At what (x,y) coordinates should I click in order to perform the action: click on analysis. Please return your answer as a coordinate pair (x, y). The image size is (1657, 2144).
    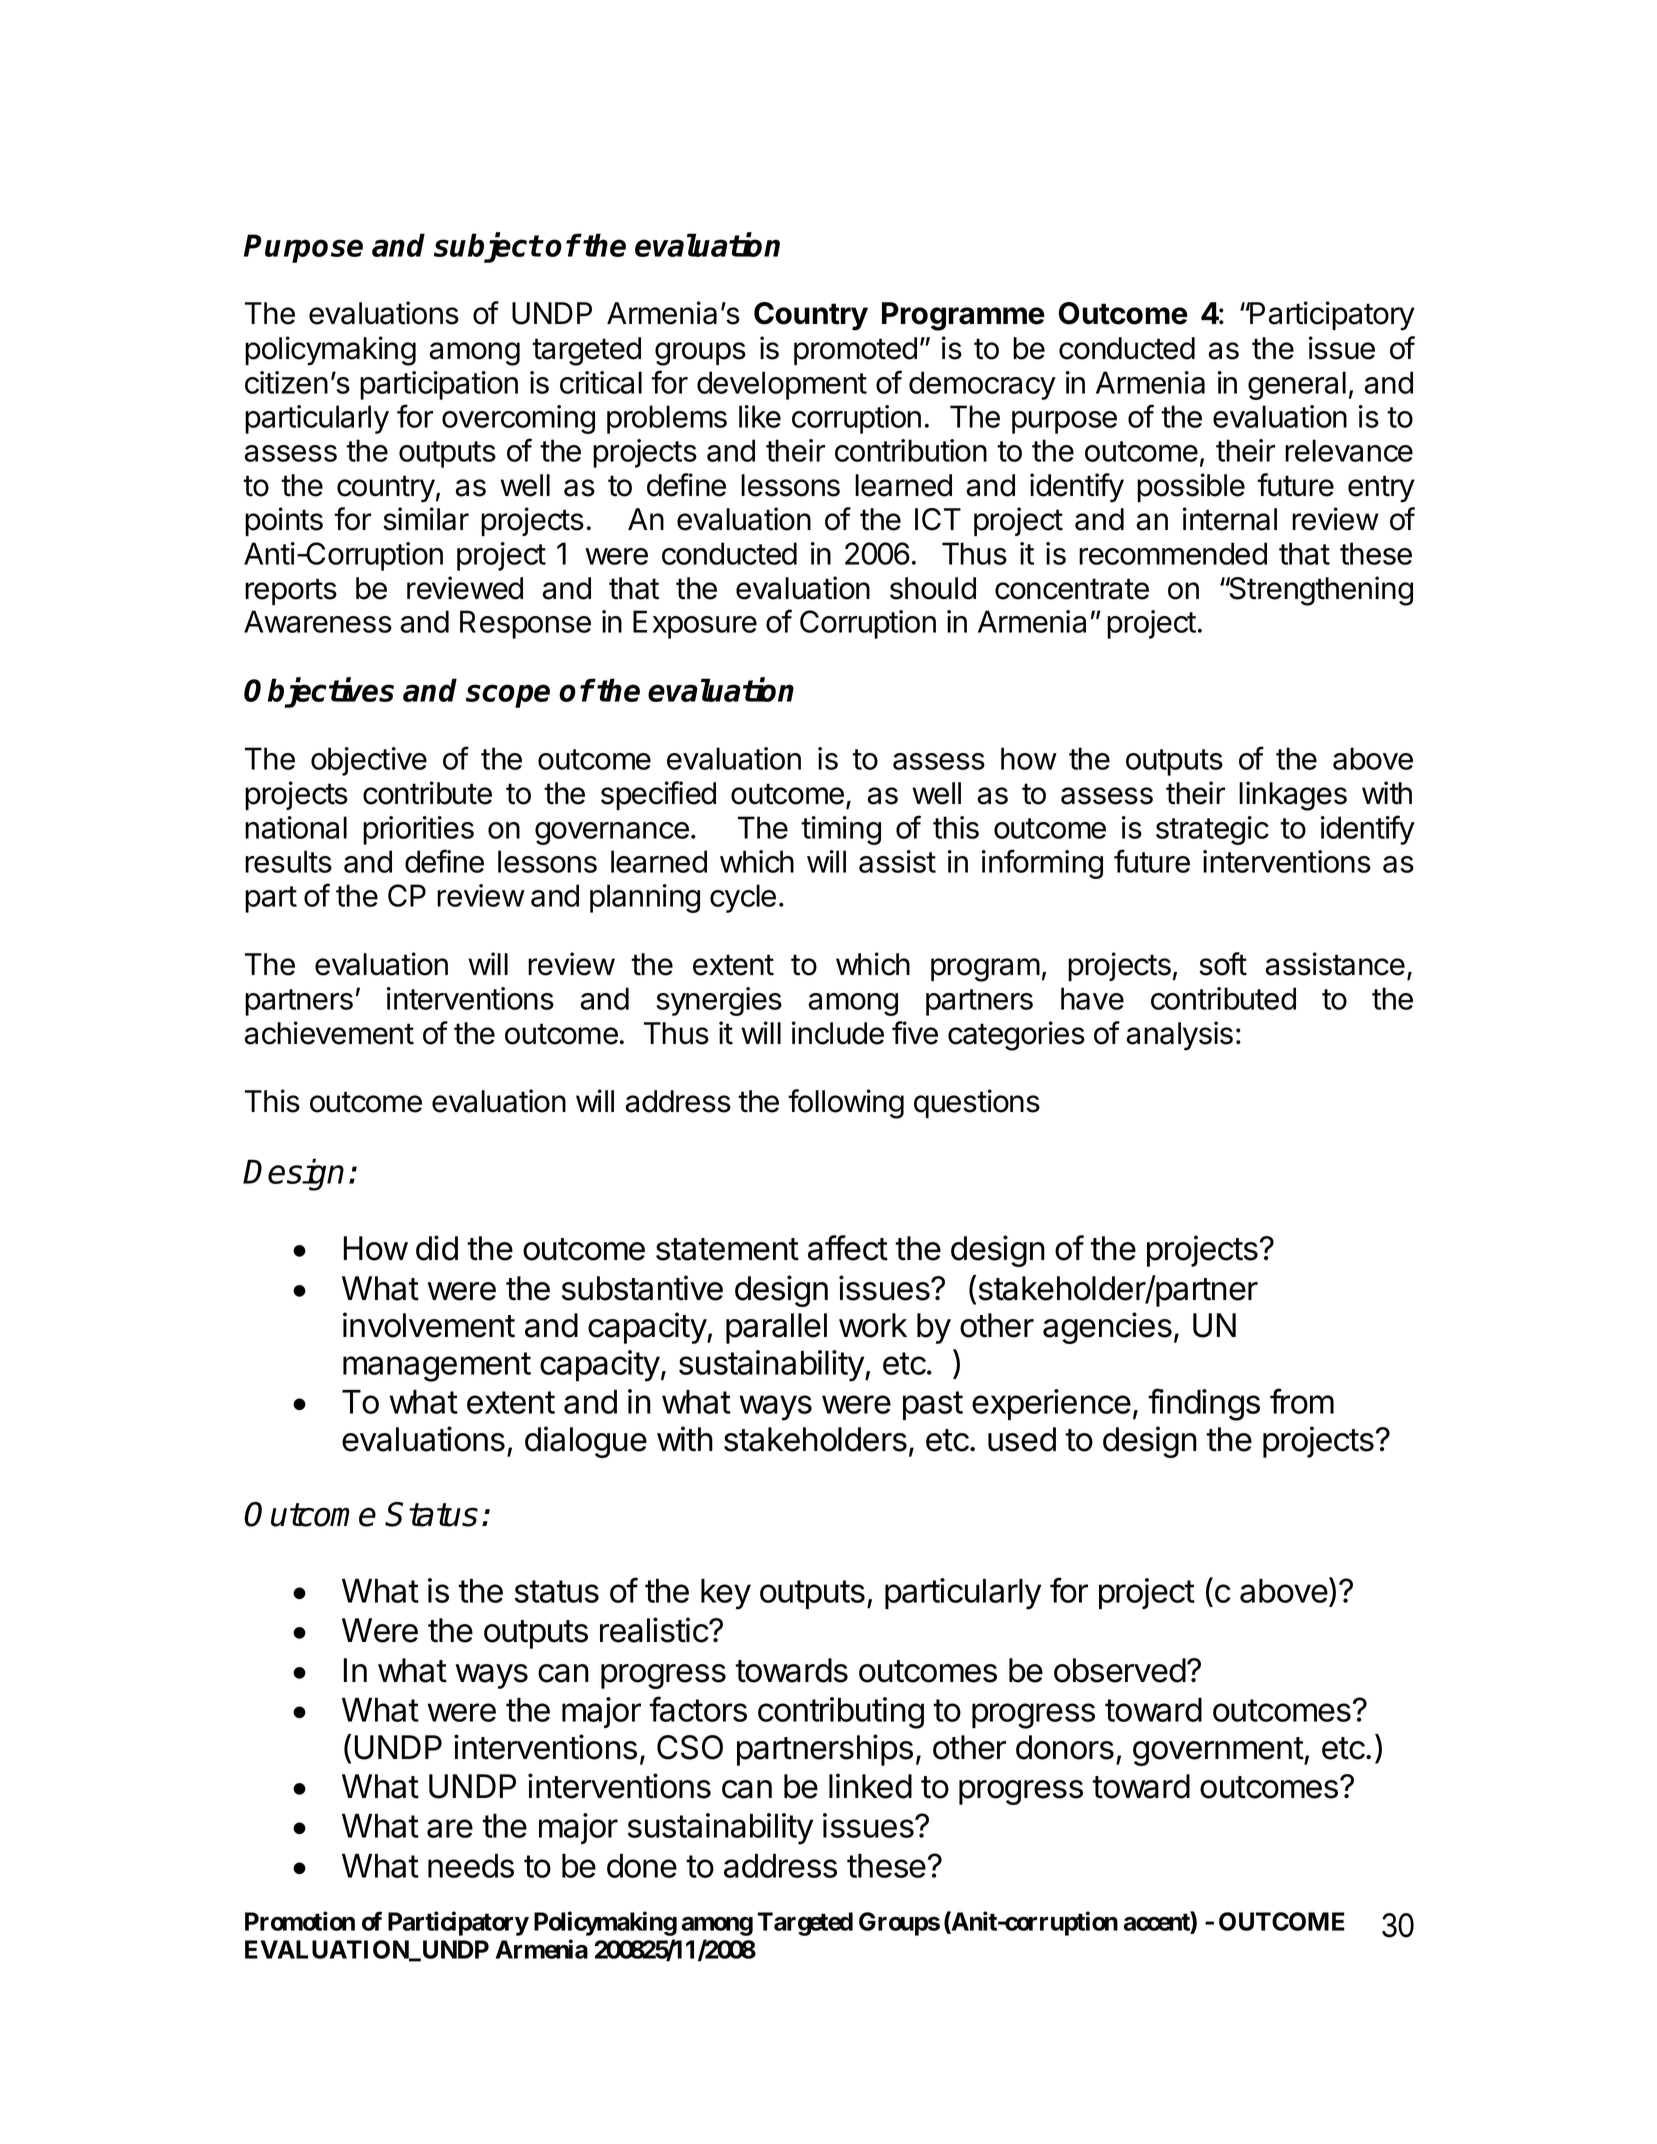
    Looking at the image, I should click on (1179, 1036).
